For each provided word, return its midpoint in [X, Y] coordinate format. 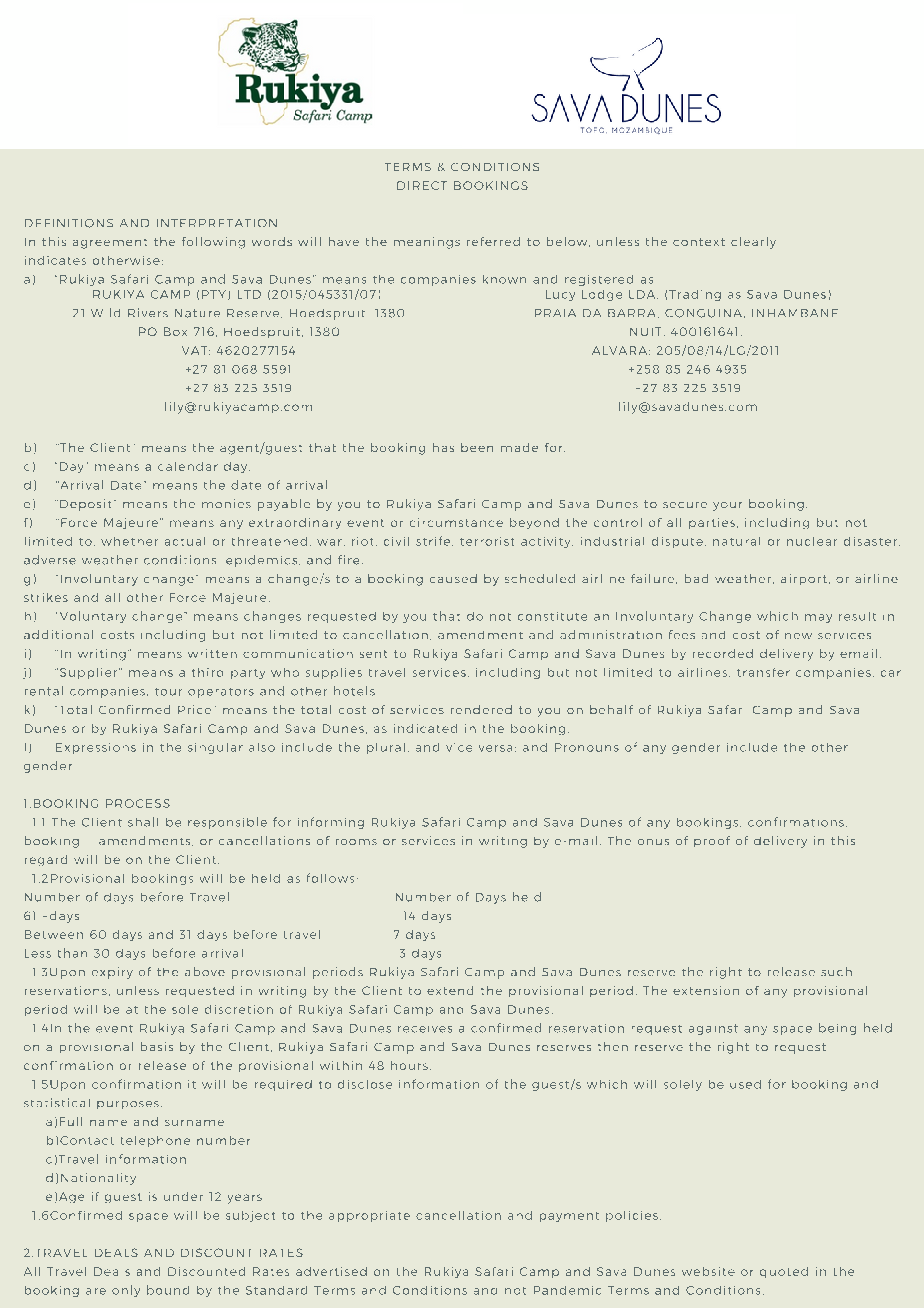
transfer [763, 672]
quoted [784, 1272]
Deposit [85, 505]
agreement [110, 244]
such [836, 971]
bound [168, 1290]
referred [493, 241]
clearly [753, 243]
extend [450, 990]
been [477, 447]
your [727, 506]
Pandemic [567, 1290]
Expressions [96, 748]
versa [495, 748]
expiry [112, 973]
